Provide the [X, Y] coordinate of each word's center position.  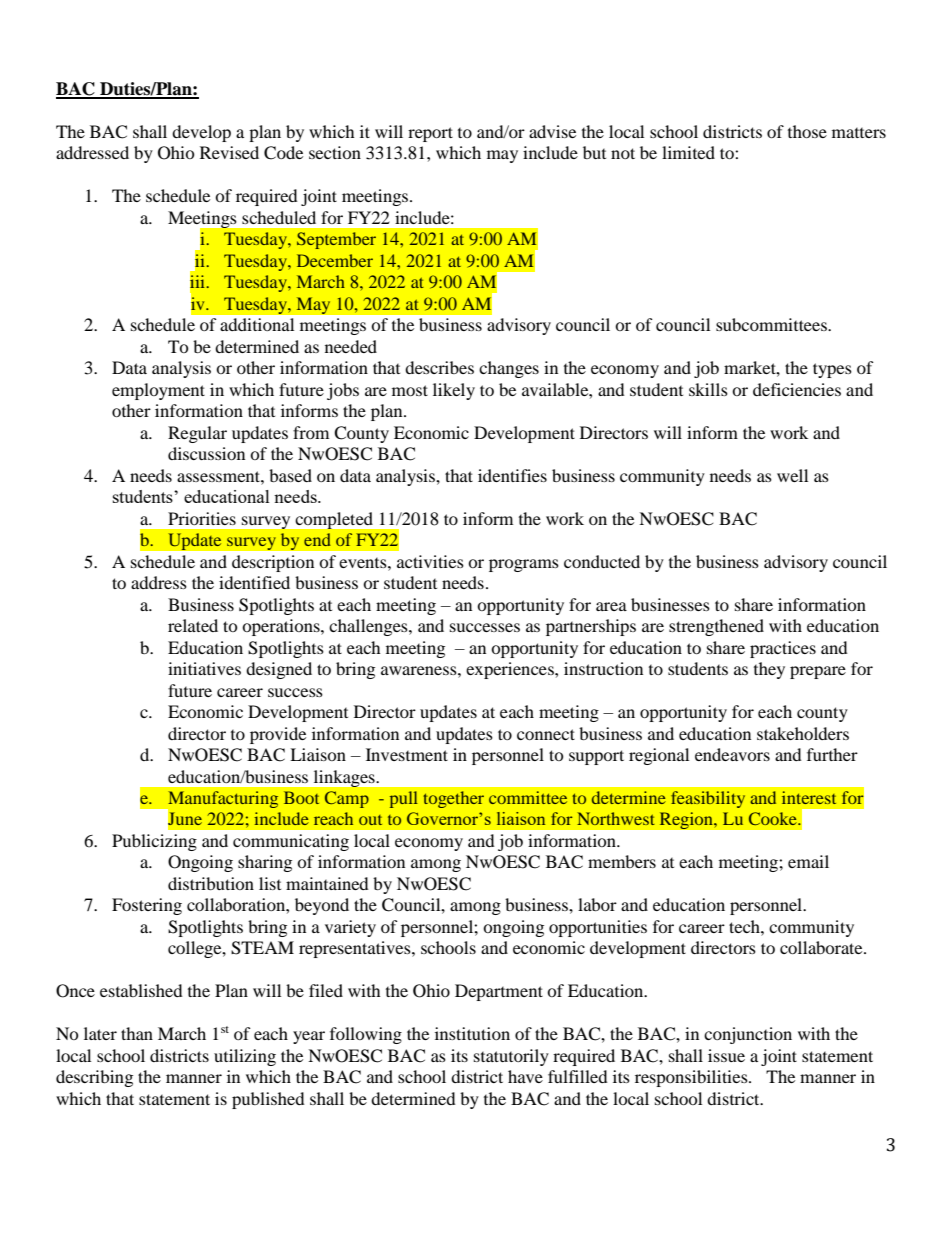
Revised [229, 152]
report [430, 134]
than [137, 1033]
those [807, 131]
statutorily [511, 1057]
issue [726, 1055]
